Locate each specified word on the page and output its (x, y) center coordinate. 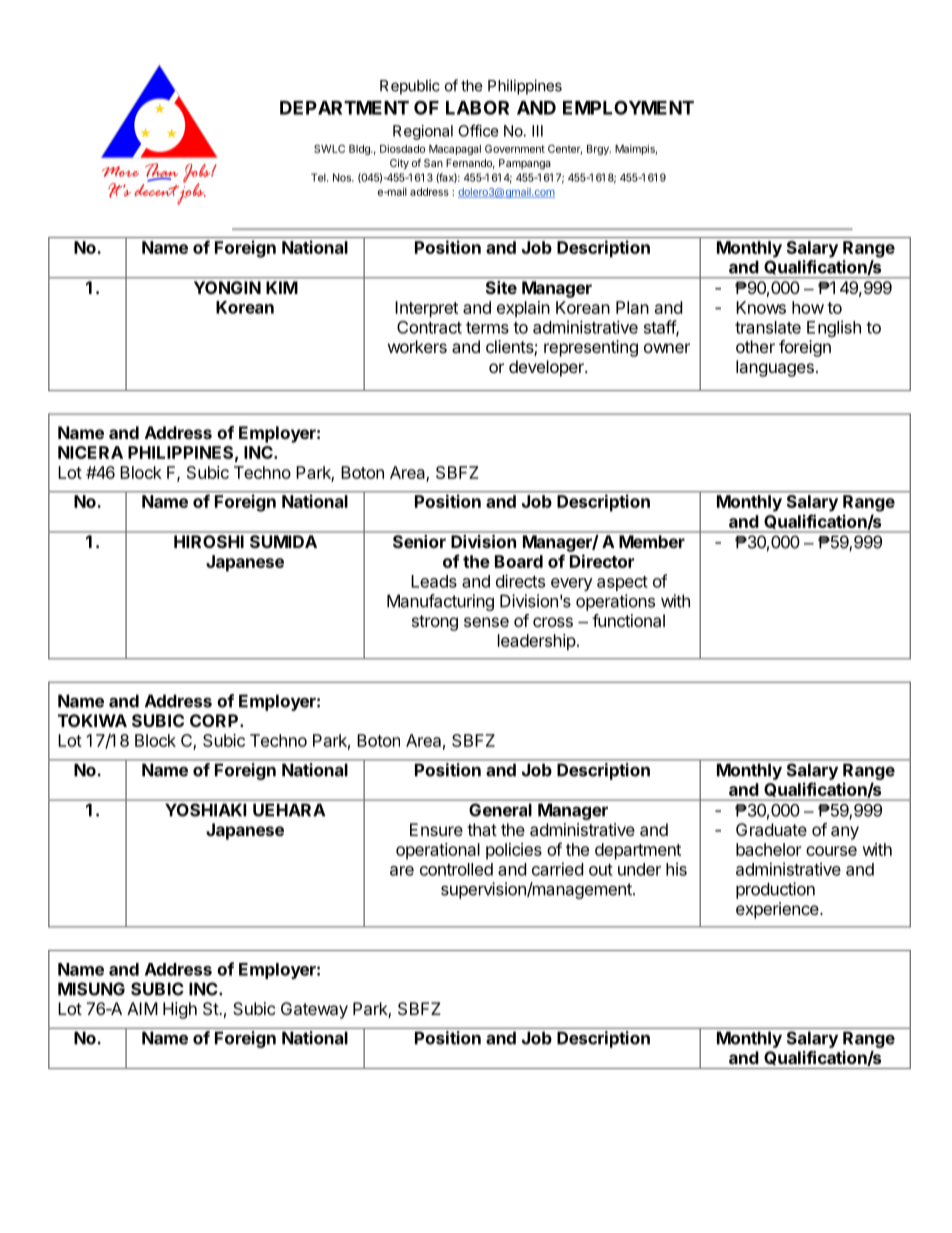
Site (501, 287)
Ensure (436, 829)
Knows (761, 307)
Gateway (314, 1010)
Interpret (426, 309)
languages (775, 368)
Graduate (771, 829)
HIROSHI (209, 541)
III (537, 131)
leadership (537, 642)
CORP (215, 720)
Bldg (360, 150)
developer (547, 368)
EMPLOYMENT (628, 107)
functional (628, 620)
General (500, 810)
